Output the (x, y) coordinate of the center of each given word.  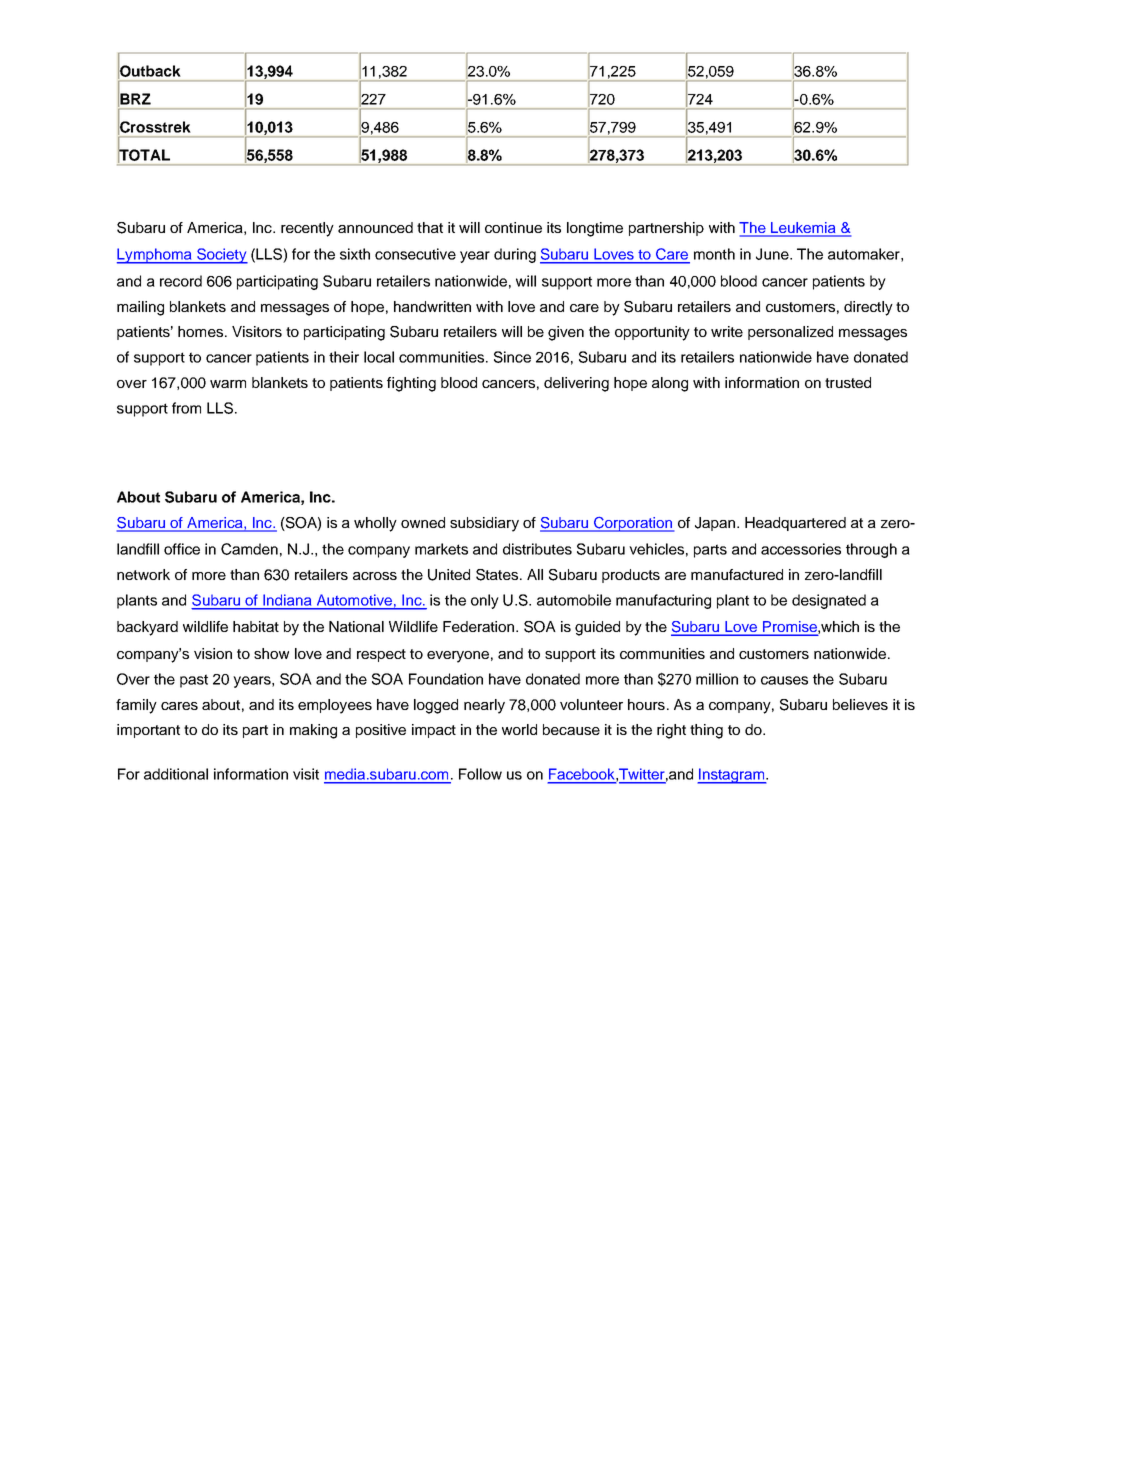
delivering (576, 384)
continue (513, 227)
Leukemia (803, 229)
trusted (848, 382)
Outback (149, 71)
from (186, 408)
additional (176, 774)
